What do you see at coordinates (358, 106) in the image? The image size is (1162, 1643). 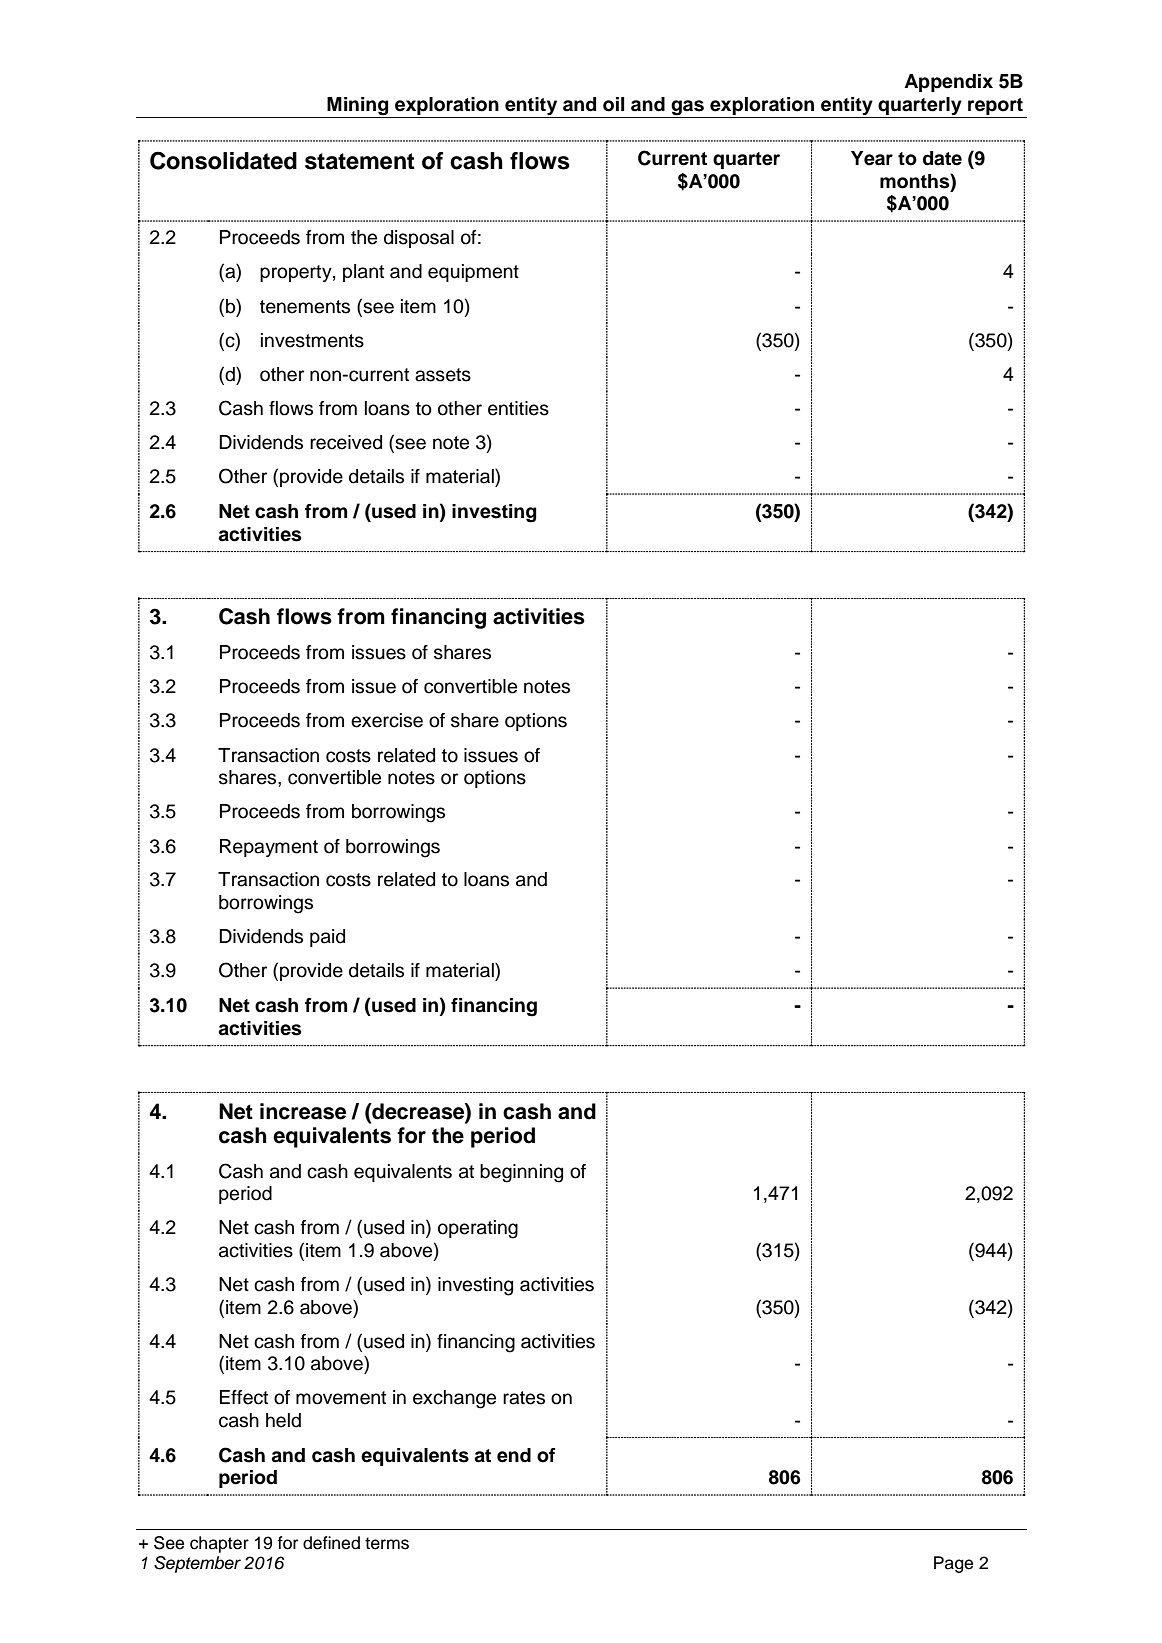 I see `Mining` at bounding box center [358, 106].
